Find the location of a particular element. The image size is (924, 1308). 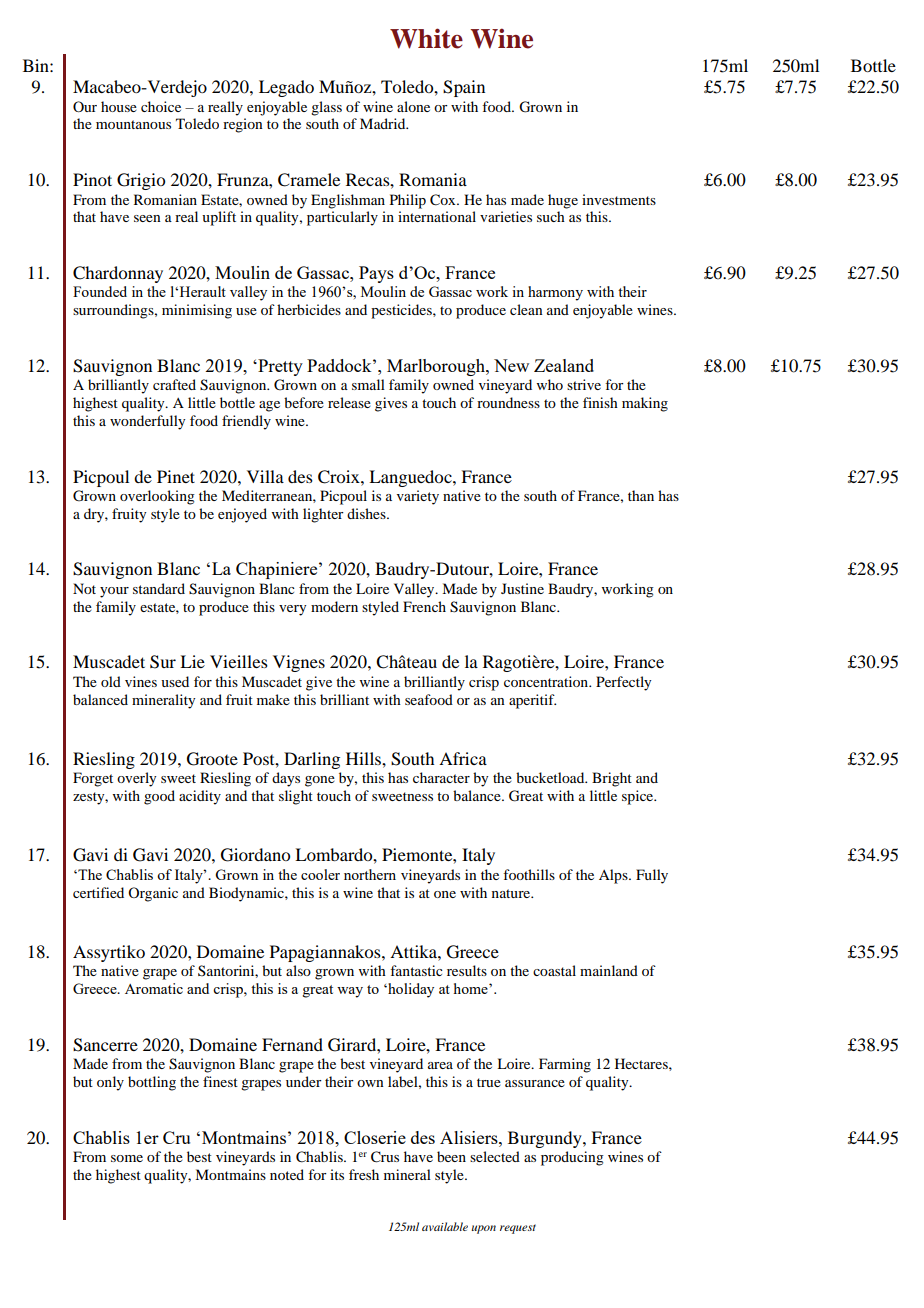

some is located at coordinates (127, 1158).
